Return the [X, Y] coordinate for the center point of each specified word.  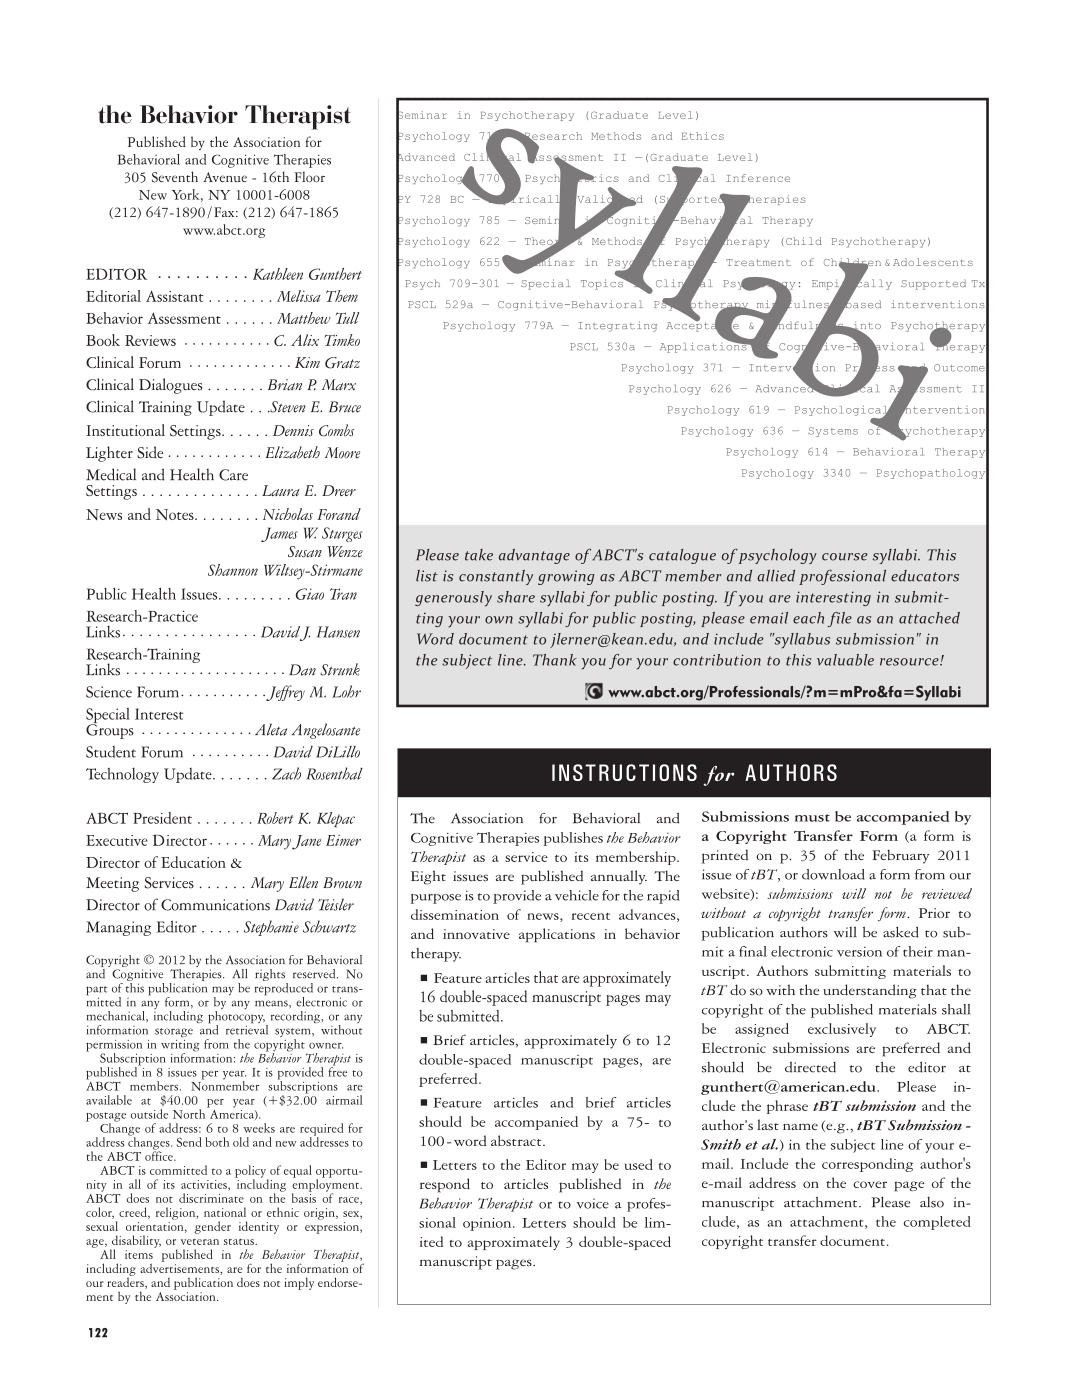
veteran [200, 1242]
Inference [758, 178]
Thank [555, 660]
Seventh [175, 177]
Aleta [271, 729]
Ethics [703, 136]
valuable [845, 660]
